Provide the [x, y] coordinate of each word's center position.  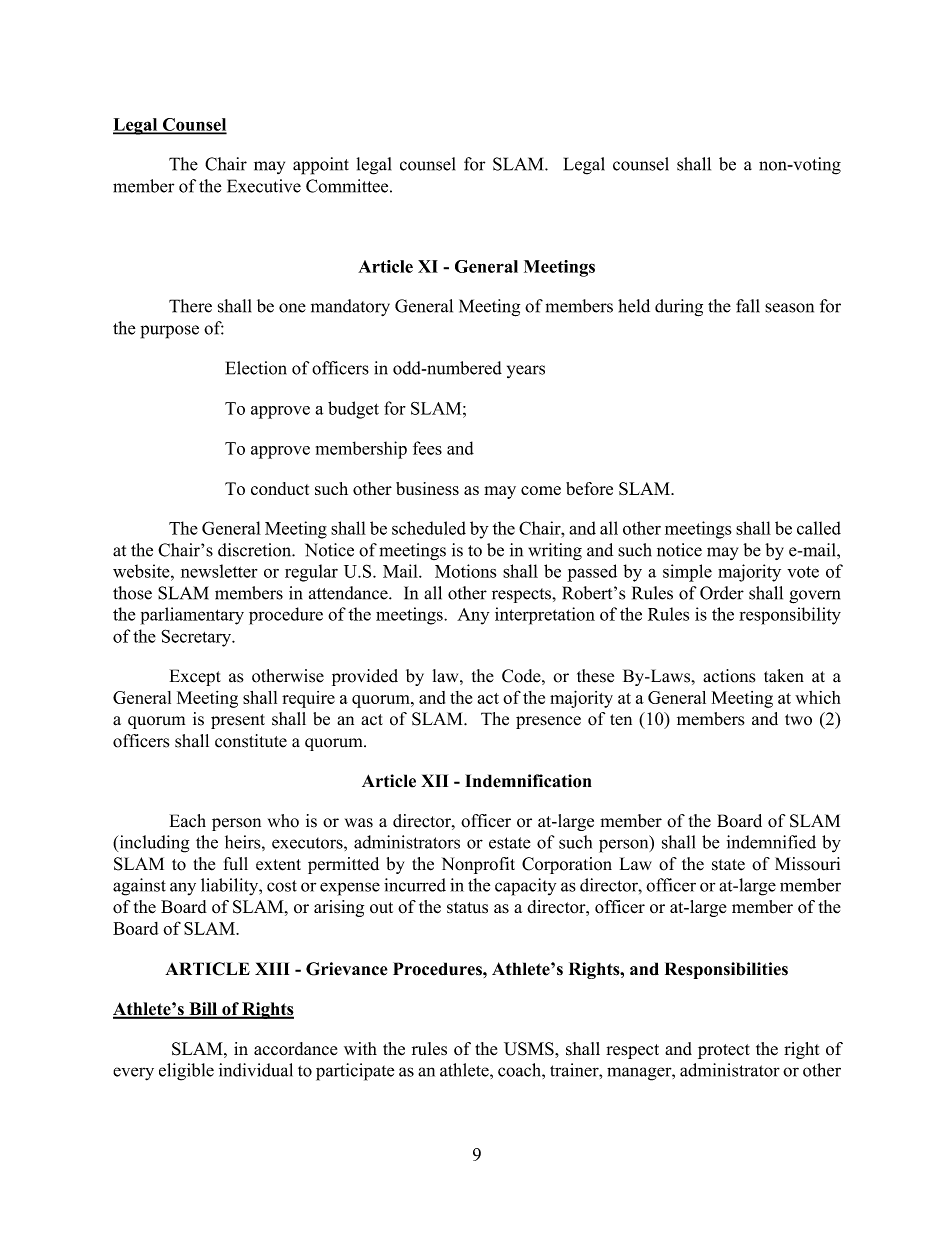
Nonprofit [478, 865]
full [236, 864]
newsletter [219, 571]
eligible [186, 1072]
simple [687, 573]
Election [256, 368]
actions [729, 676]
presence [548, 722]
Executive [264, 186]
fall [748, 306]
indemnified [771, 842]
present [238, 721]
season [789, 308]
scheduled [429, 528]
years [526, 371]
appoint [321, 166]
